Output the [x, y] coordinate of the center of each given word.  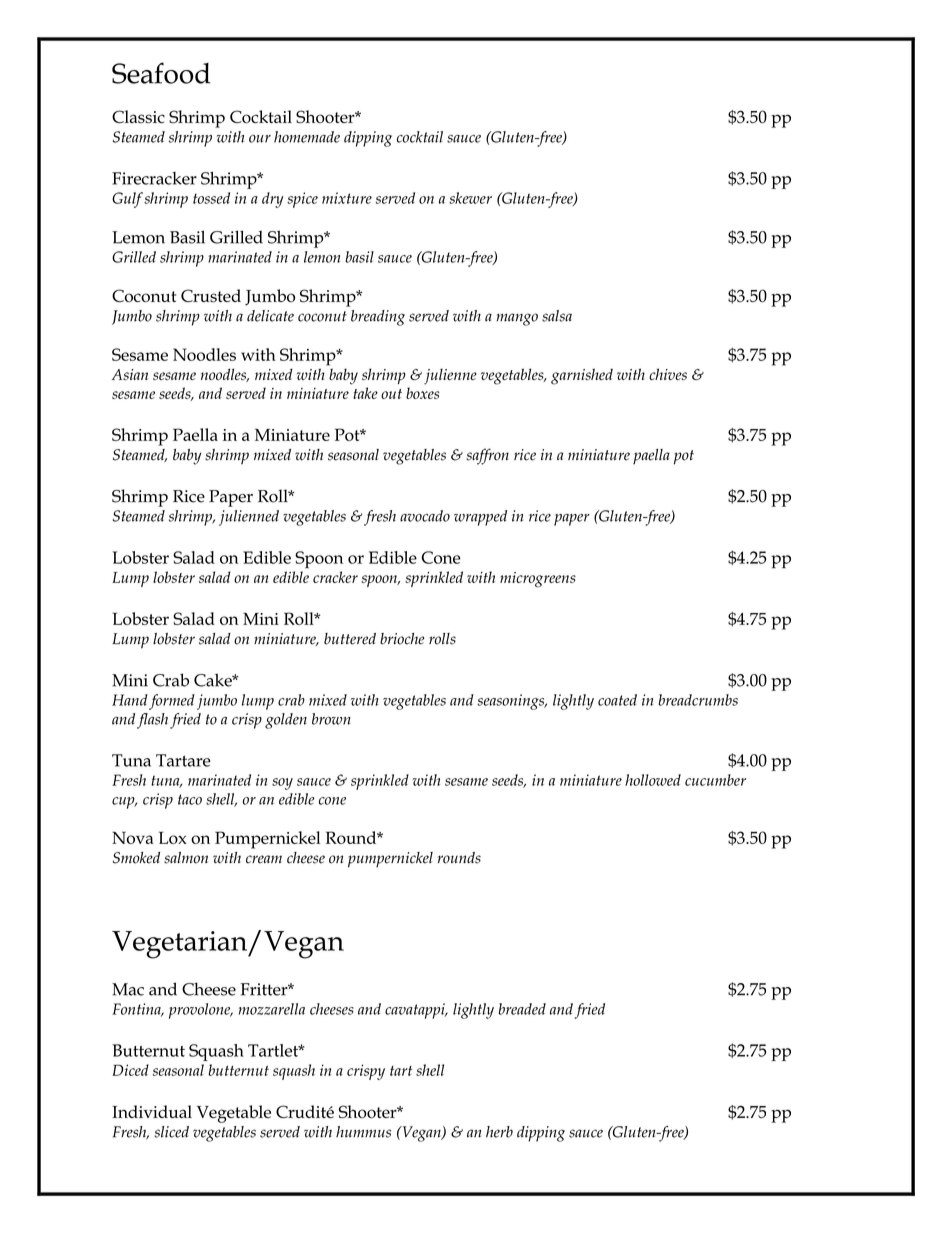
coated [617, 700]
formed [172, 702]
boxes [422, 393]
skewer [470, 198]
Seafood [161, 73]
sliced [171, 1132]
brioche [402, 639]
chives [668, 374]
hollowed [653, 780]
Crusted [211, 296]
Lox [173, 837]
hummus [363, 1132]
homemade [307, 137]
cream [264, 859]
